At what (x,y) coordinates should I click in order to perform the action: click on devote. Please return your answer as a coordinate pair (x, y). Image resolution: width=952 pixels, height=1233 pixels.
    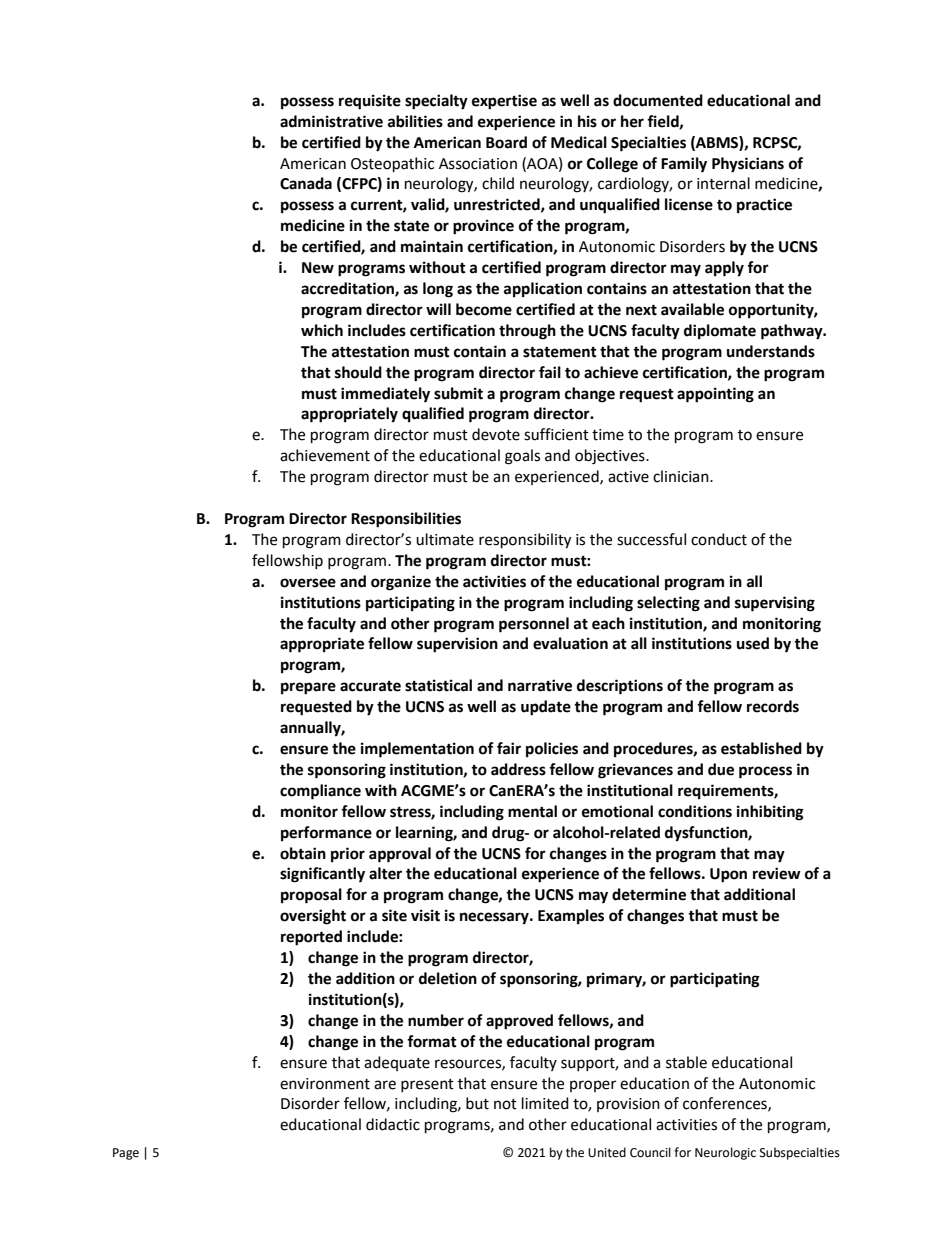
    Looking at the image, I should click on (496, 434).
